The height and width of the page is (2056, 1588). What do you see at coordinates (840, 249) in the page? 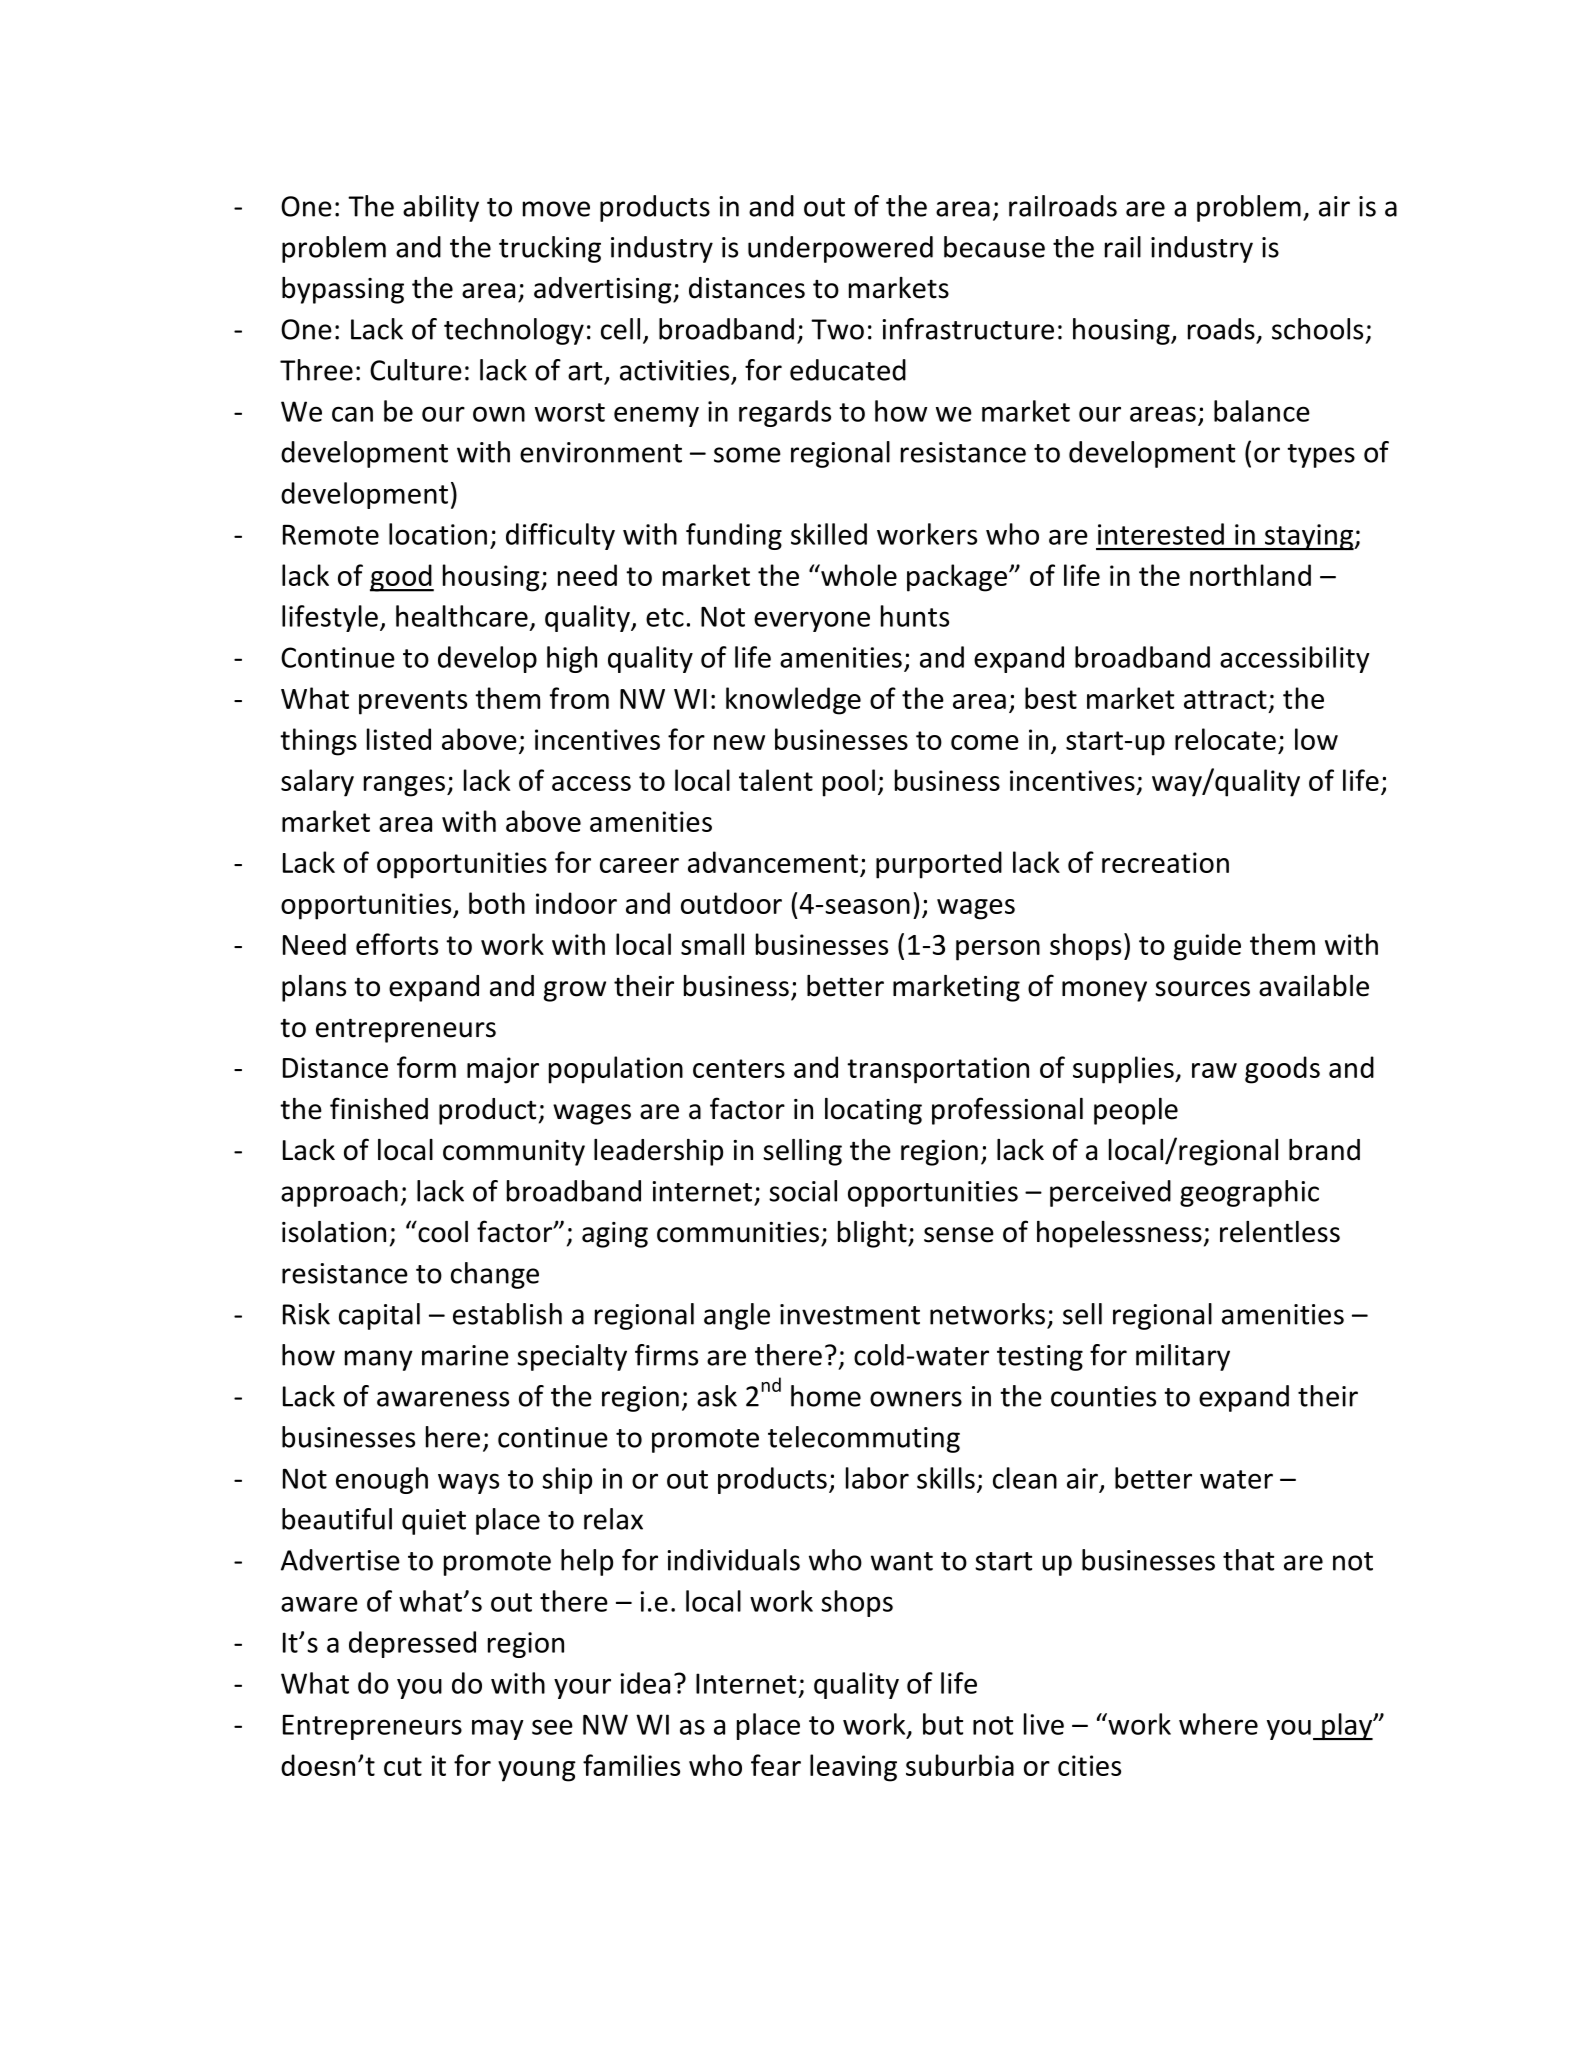
I see `underpowered` at bounding box center [840, 249].
